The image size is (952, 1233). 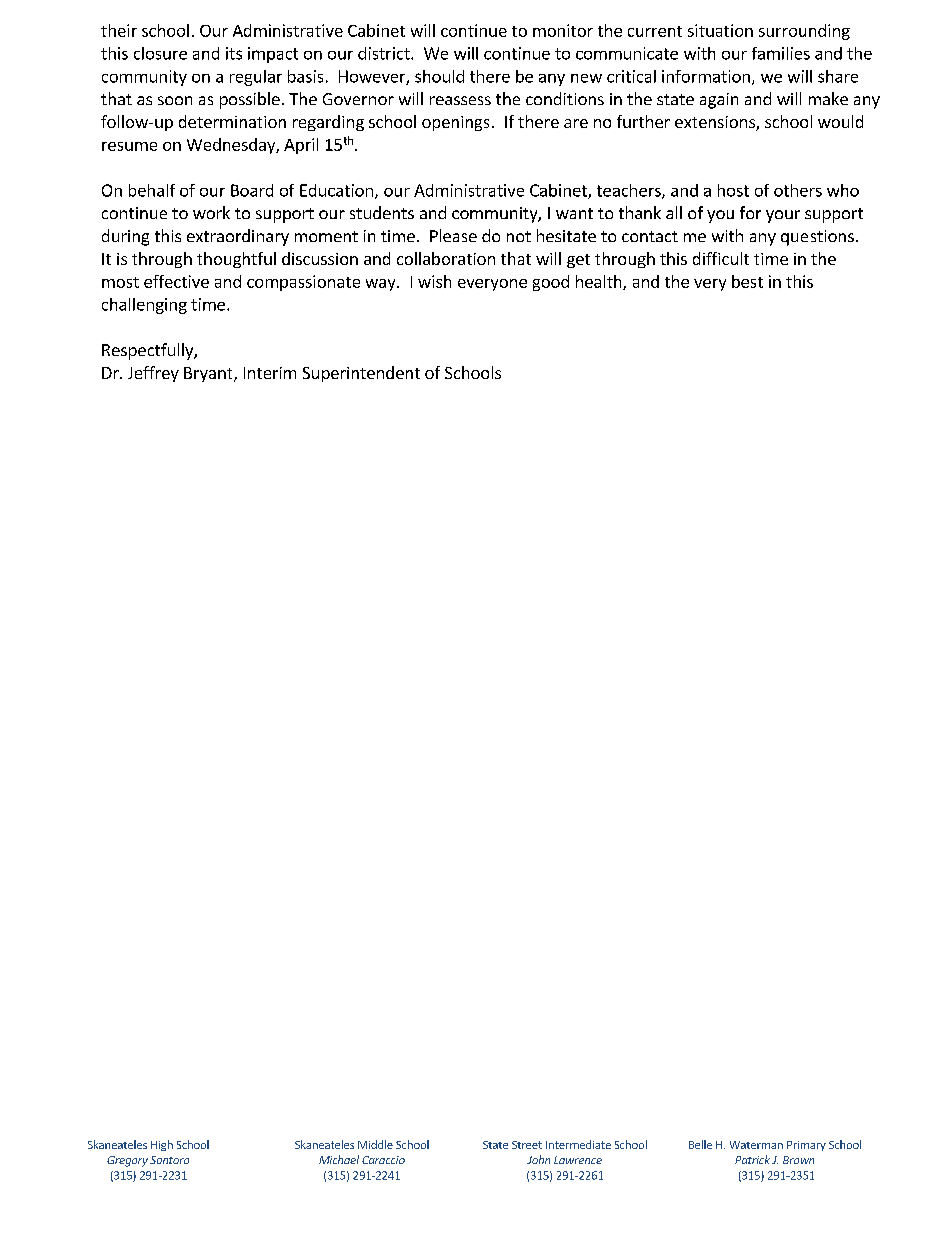 I want to click on Street, so click(x=527, y=1145).
